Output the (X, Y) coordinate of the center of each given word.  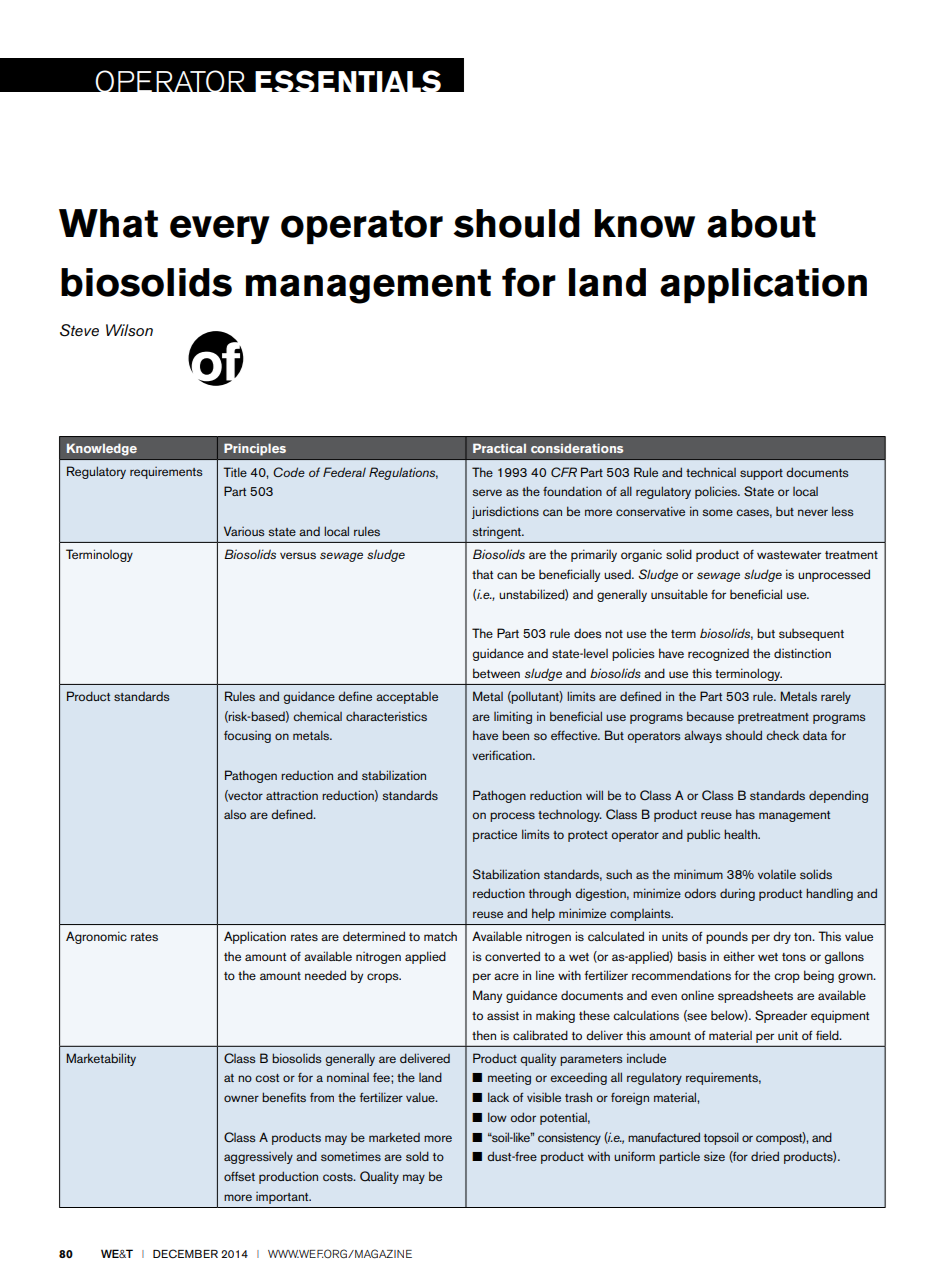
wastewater (789, 555)
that (482, 574)
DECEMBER (185, 1253)
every (220, 229)
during (737, 894)
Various (244, 531)
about (761, 223)
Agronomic (96, 937)
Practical (499, 448)
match (440, 936)
